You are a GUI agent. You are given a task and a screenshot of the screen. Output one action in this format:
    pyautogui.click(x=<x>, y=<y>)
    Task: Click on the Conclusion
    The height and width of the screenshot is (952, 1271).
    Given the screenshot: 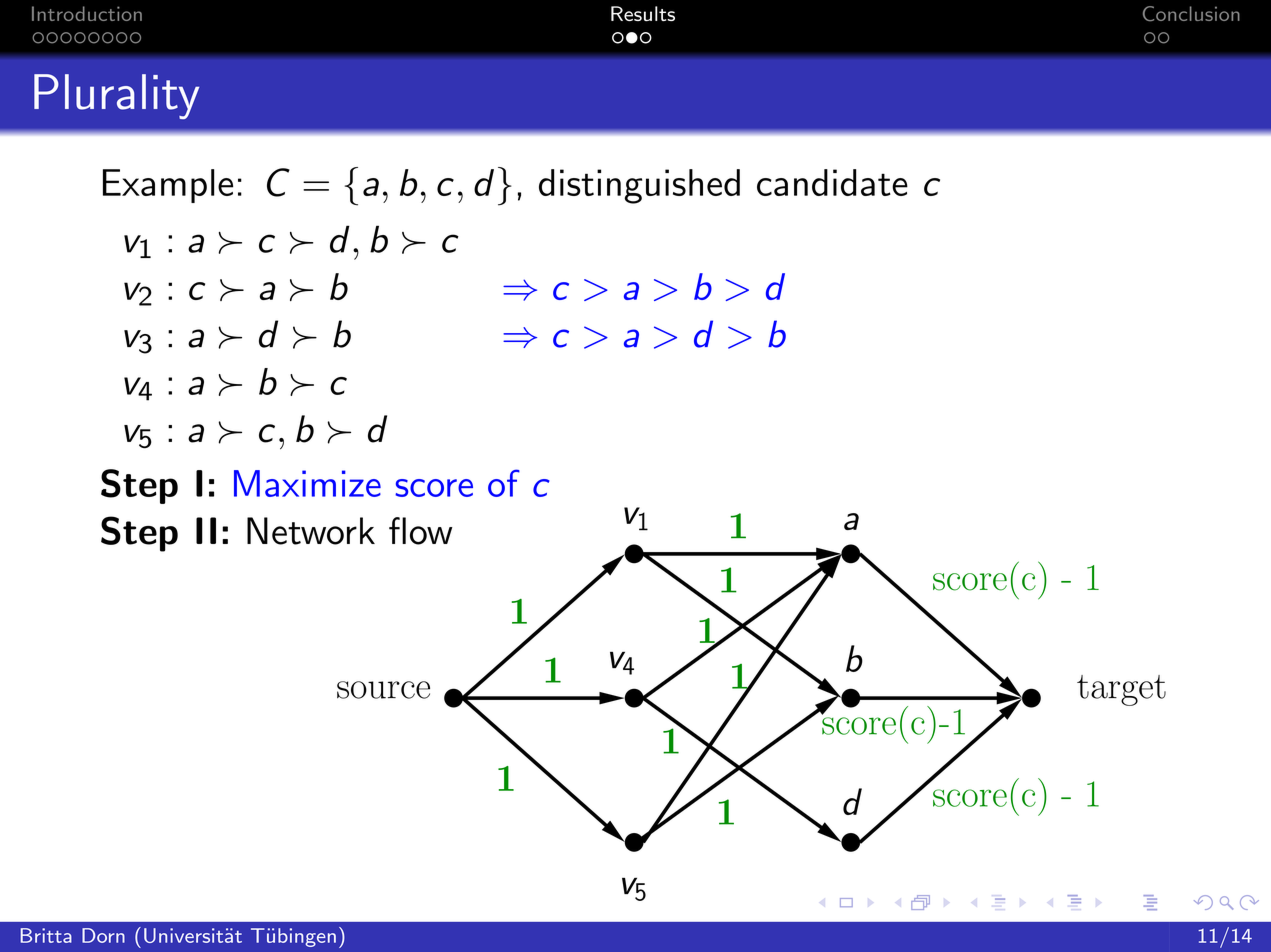 What is the action you would take?
    pyautogui.click(x=1191, y=14)
